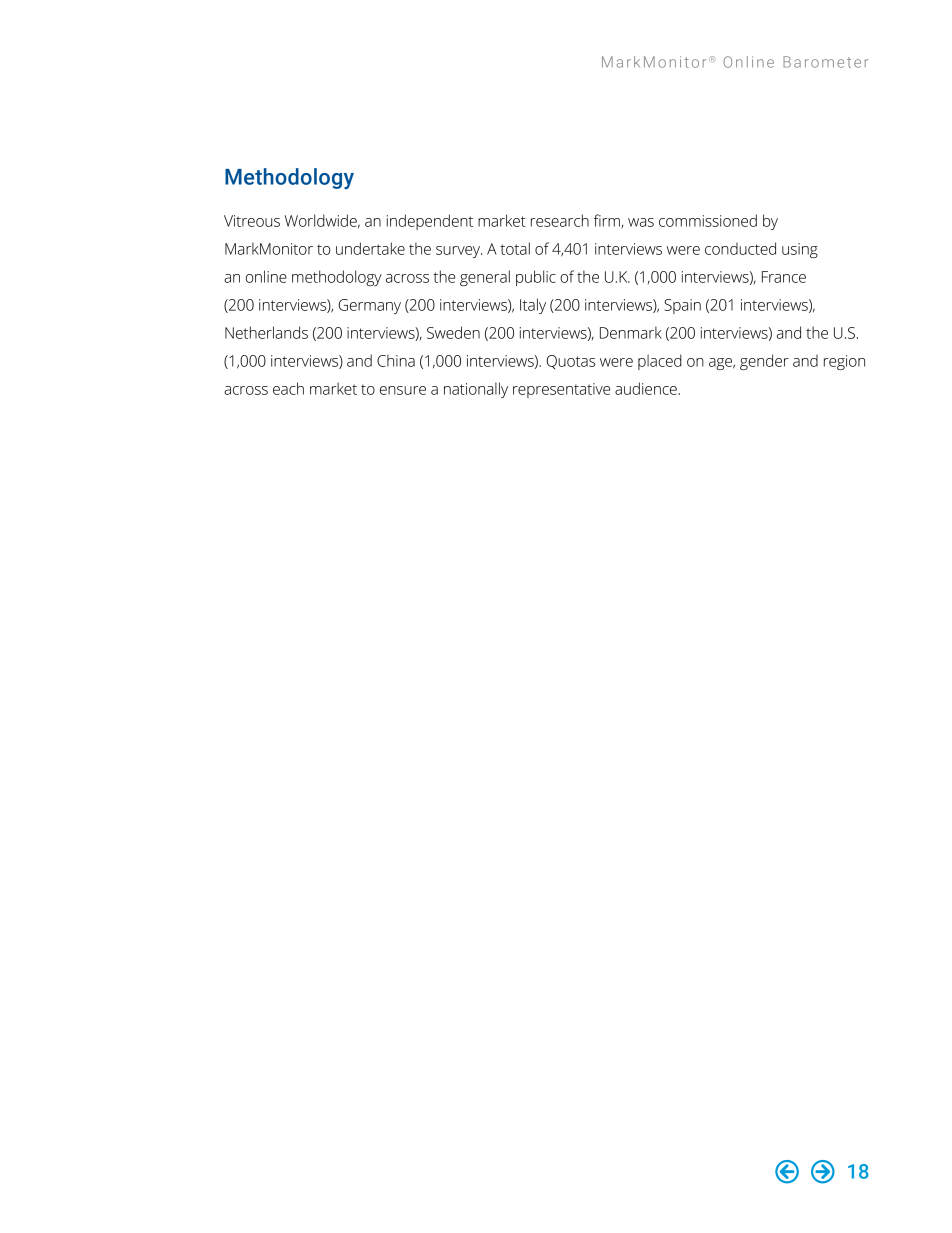 This page has height=1233, width=952. What do you see at coordinates (764, 362) in the page?
I see `gender` at bounding box center [764, 362].
